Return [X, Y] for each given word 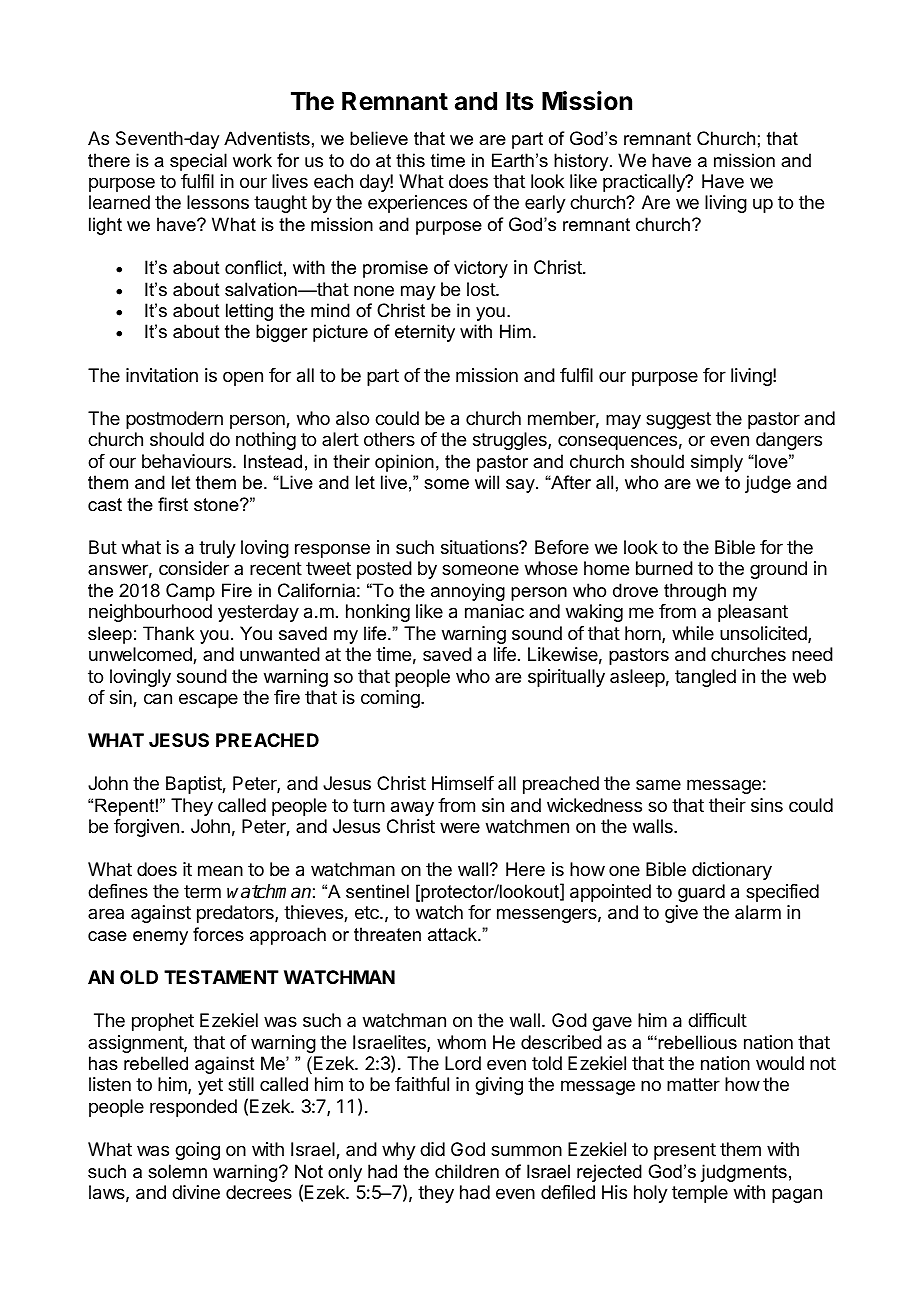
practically [645, 183]
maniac [494, 611]
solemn [177, 1171]
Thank [168, 633]
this [410, 160]
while [693, 633]
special [198, 162]
